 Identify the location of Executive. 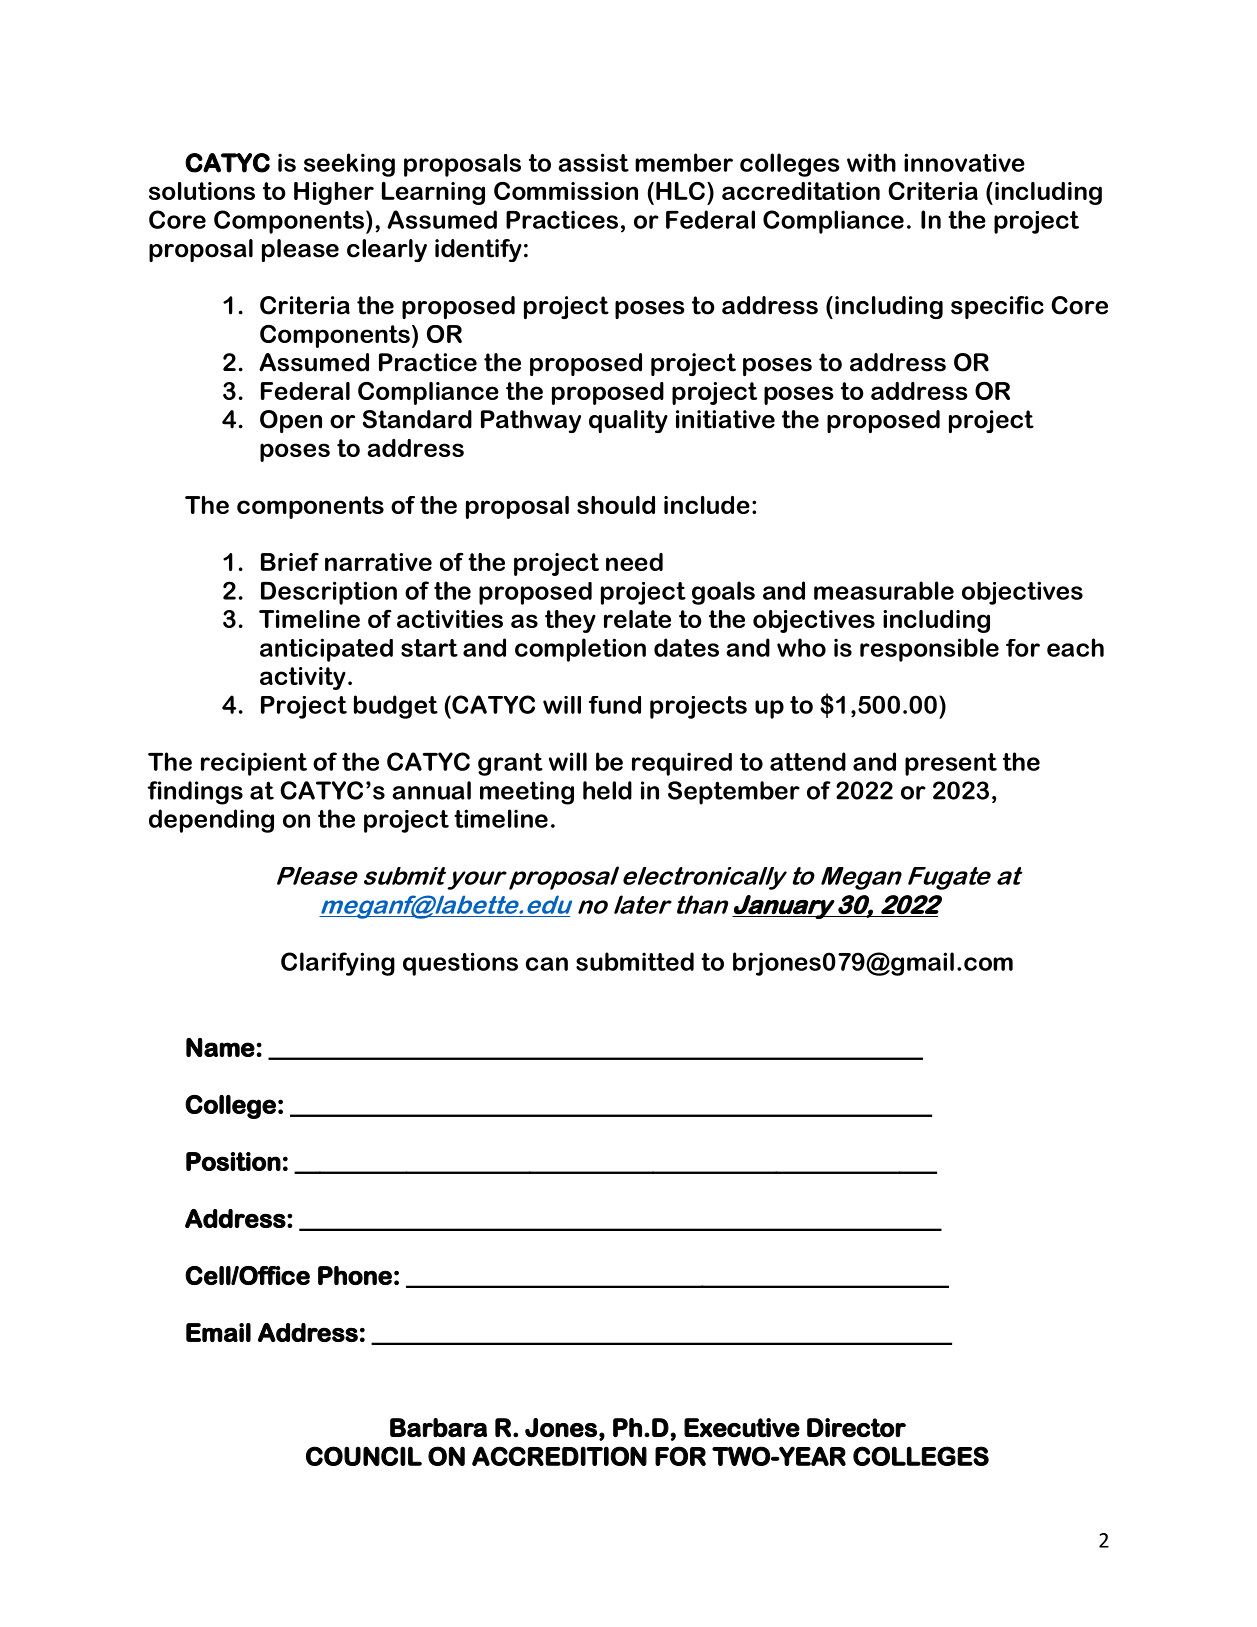
(742, 1428).
